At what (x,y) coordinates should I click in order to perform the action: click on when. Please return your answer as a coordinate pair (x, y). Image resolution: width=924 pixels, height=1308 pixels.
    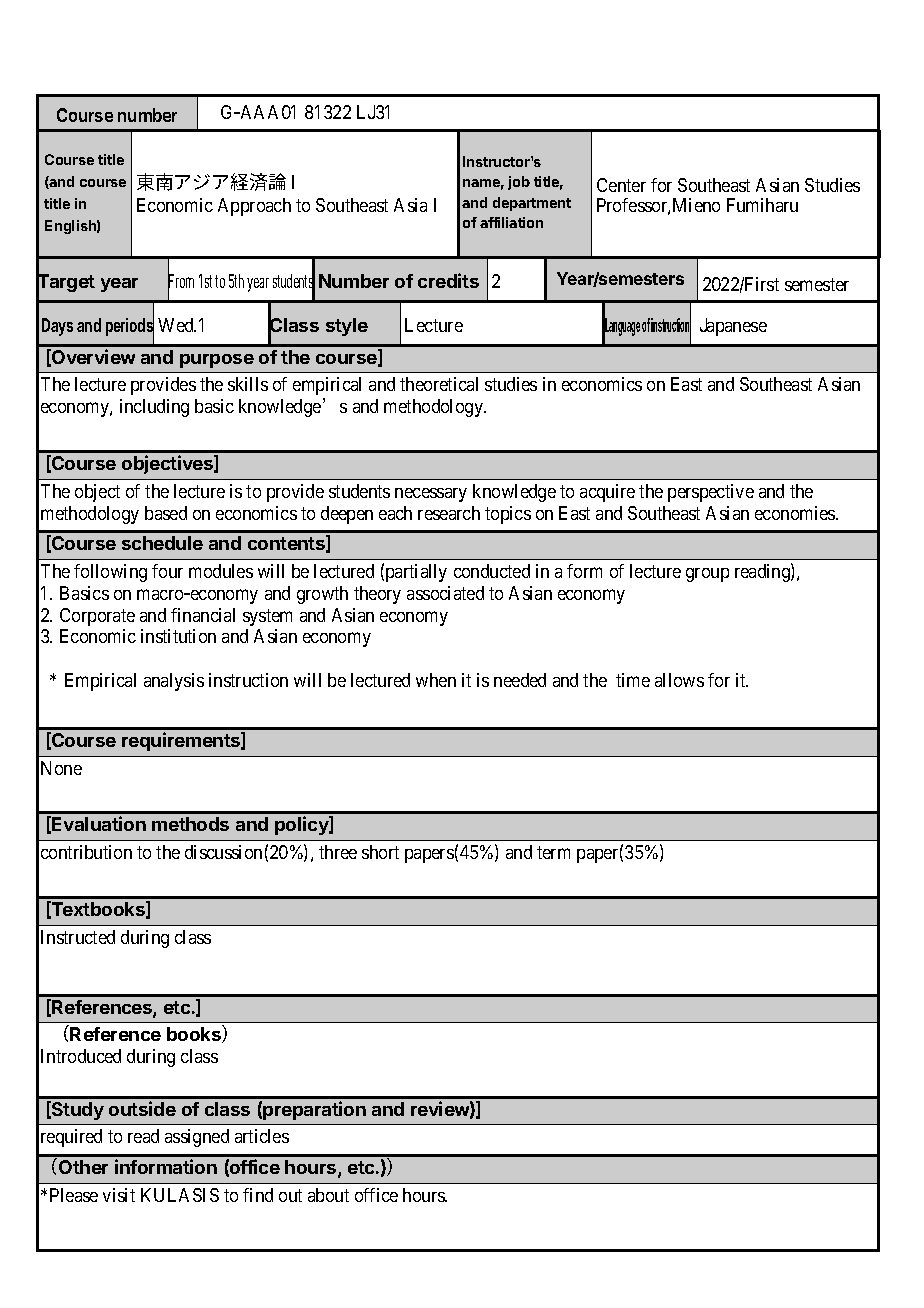
    Looking at the image, I should click on (436, 680).
